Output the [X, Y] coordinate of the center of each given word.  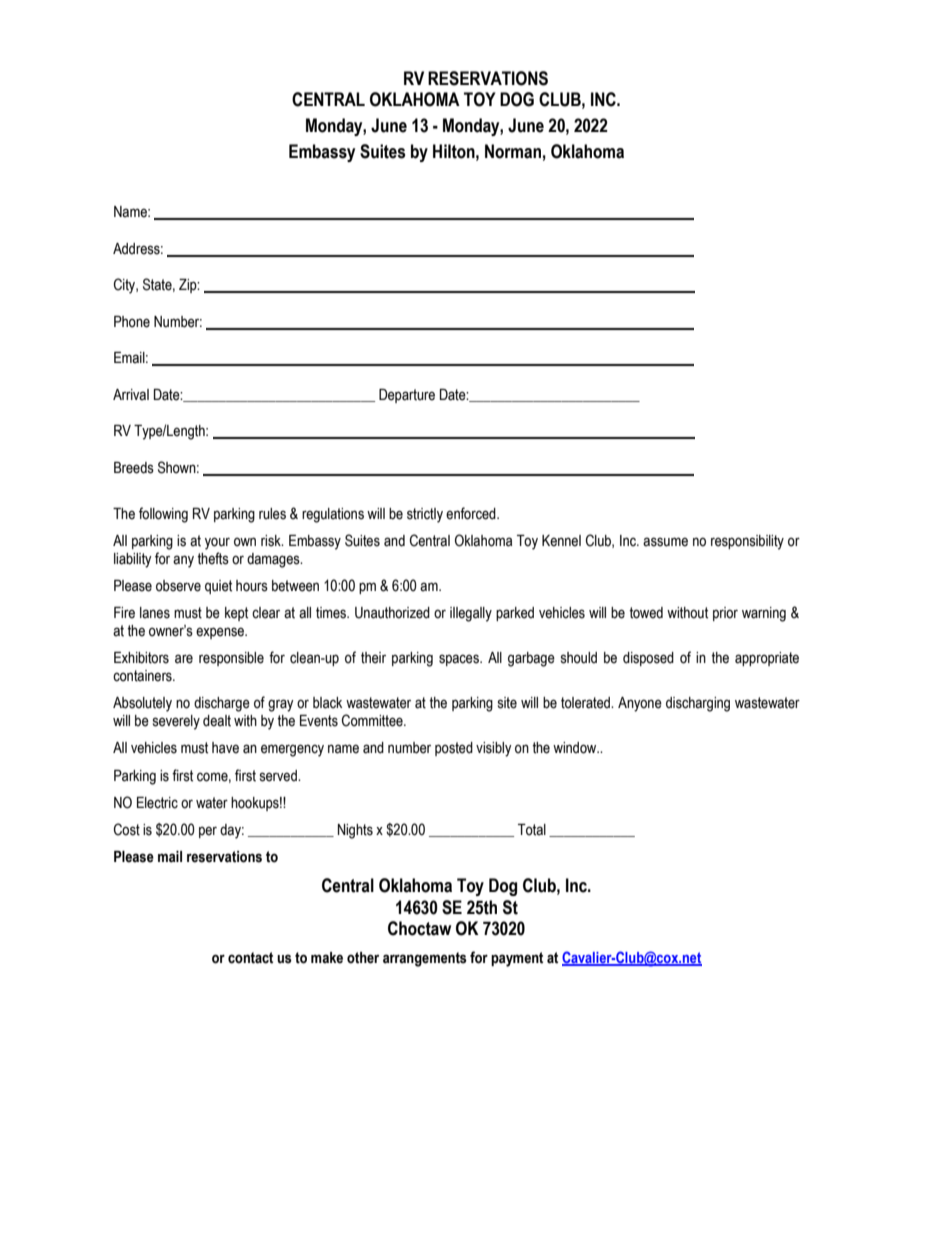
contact [250, 958]
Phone [132, 322]
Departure [407, 396]
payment [517, 959]
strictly [425, 515]
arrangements [425, 959]
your [217, 543]
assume [665, 542]
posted [454, 749]
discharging [698, 704]
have [225, 748]
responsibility [747, 542]
